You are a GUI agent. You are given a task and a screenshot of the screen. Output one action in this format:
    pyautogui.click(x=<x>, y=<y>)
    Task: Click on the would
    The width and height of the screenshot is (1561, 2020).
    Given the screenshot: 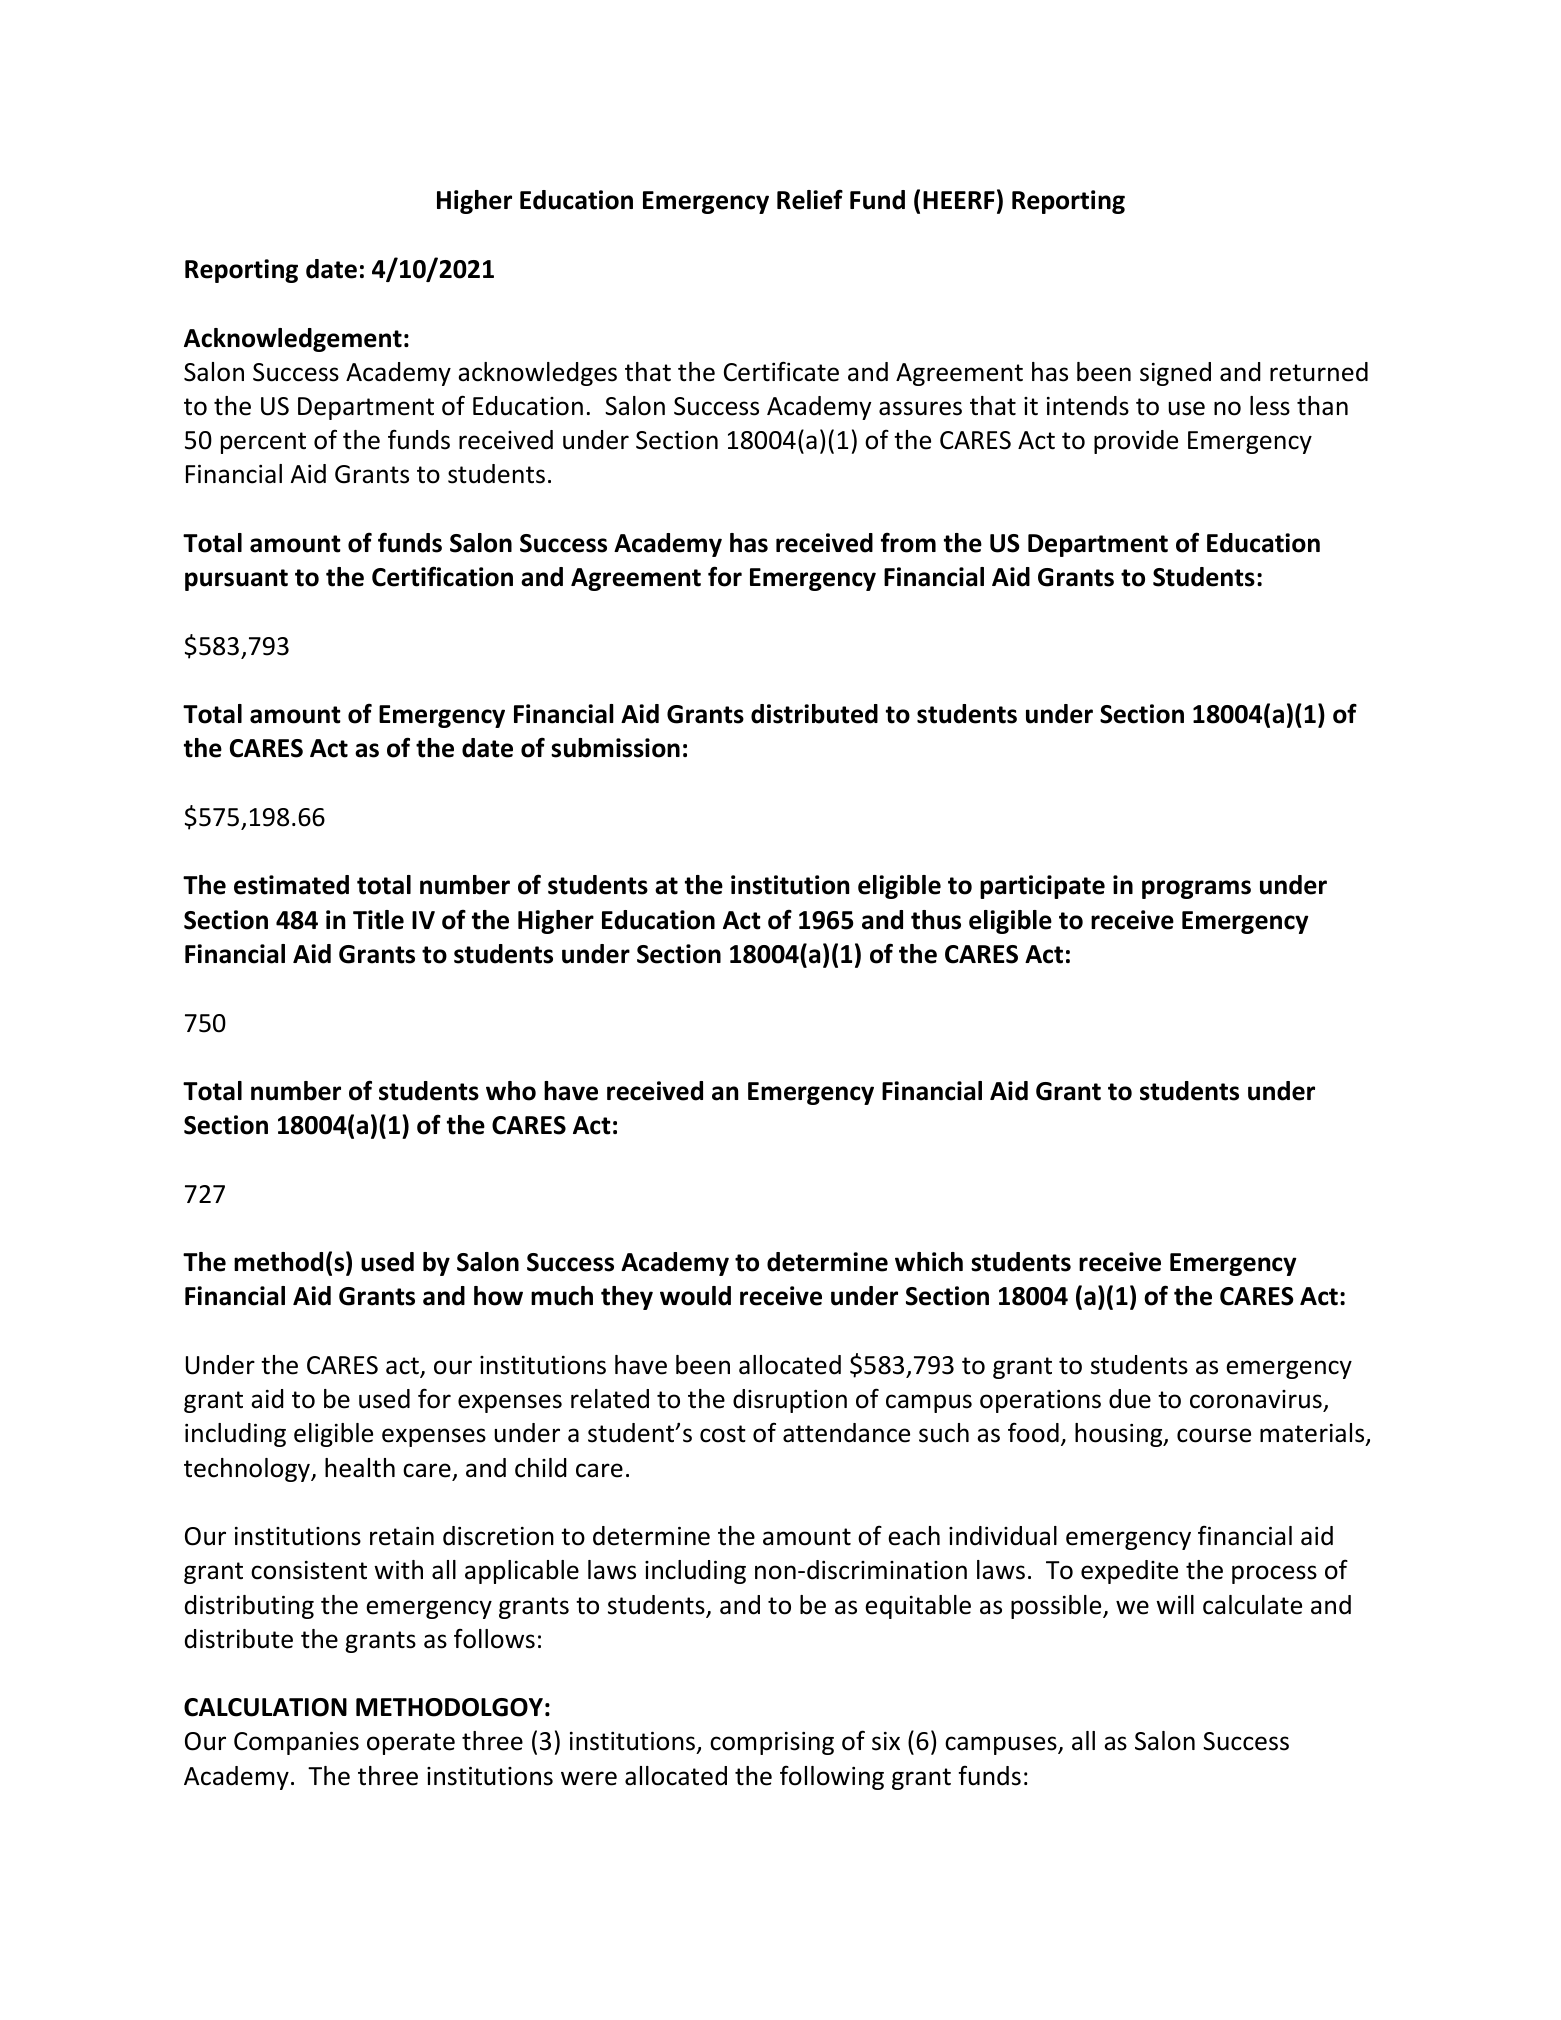 What is the action you would take?
    pyautogui.click(x=695, y=1296)
